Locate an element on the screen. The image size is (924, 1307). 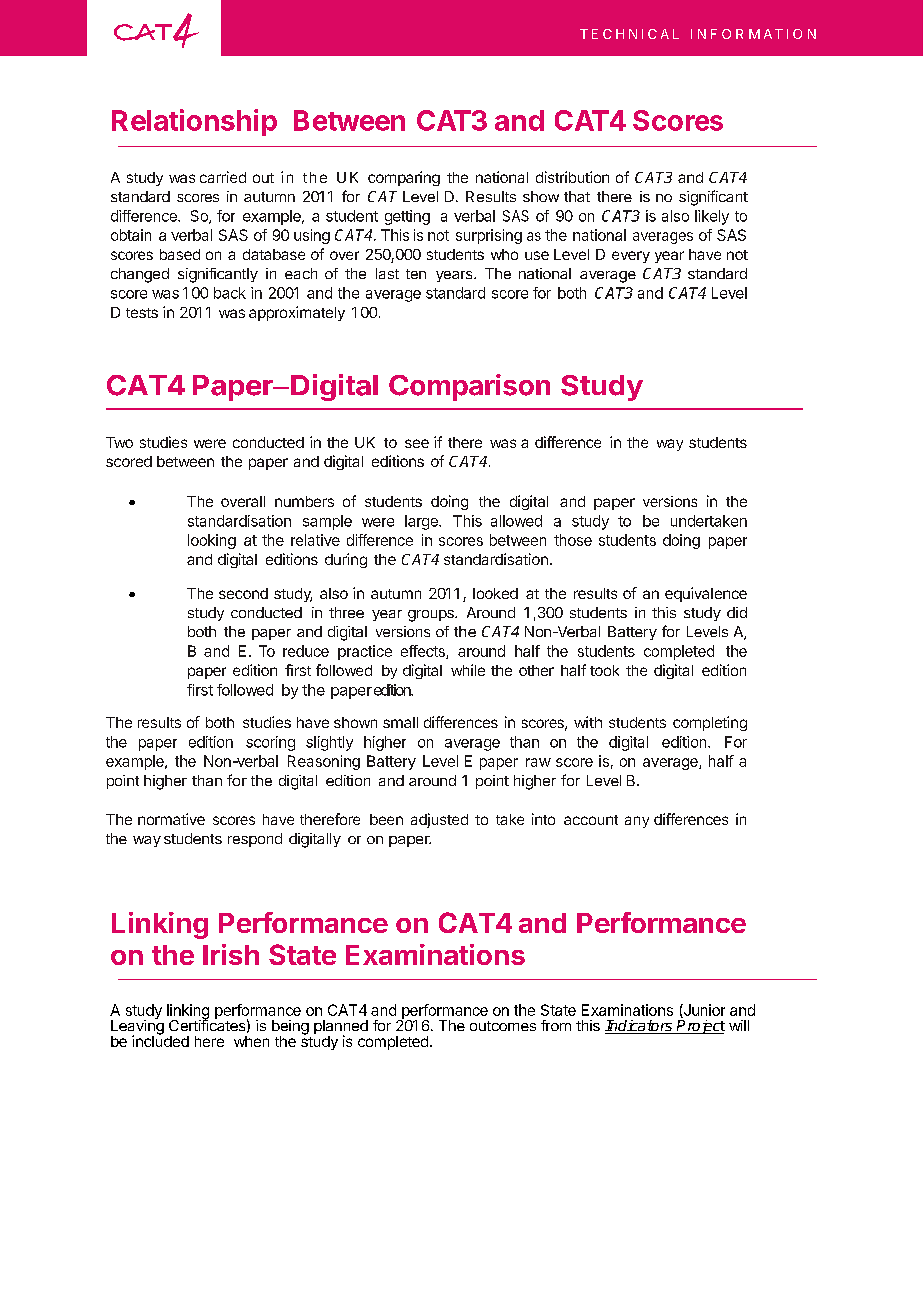
outcomes is located at coordinates (503, 1026).
